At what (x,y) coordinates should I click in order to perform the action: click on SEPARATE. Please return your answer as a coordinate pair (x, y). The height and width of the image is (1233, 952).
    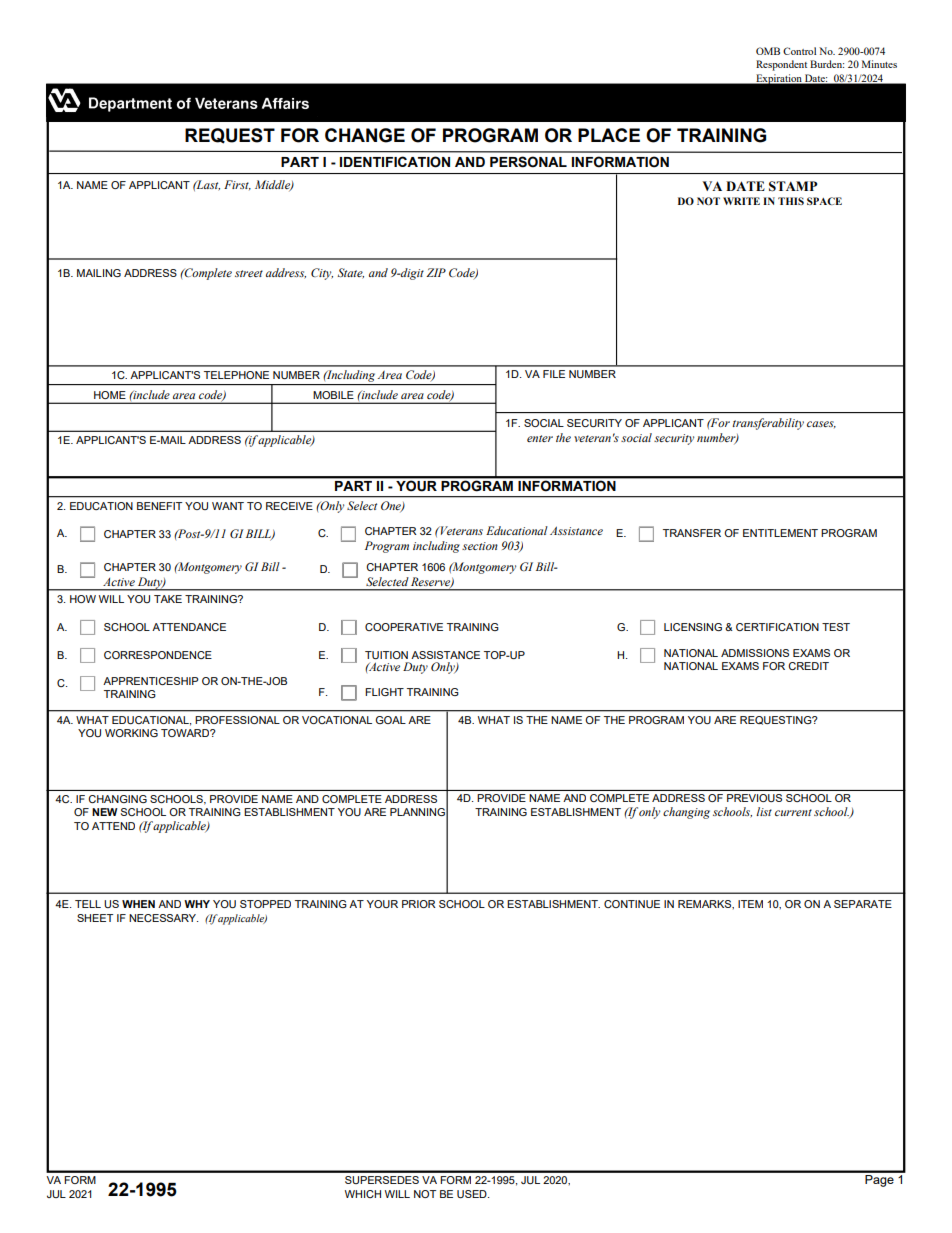
    Looking at the image, I should click on (863, 904).
